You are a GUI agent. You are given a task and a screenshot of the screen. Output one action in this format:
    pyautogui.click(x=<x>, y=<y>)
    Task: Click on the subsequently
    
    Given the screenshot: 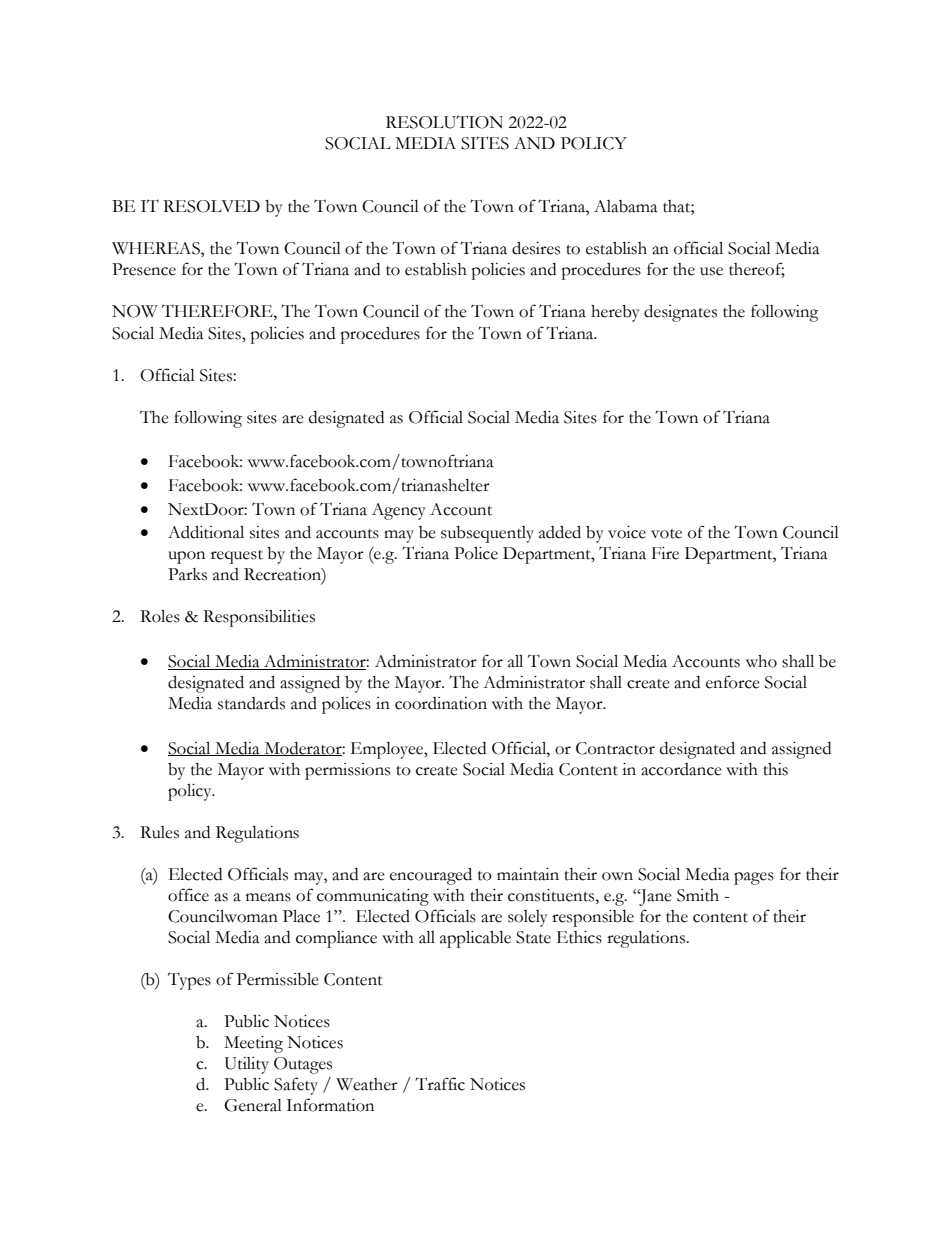 What is the action you would take?
    pyautogui.click(x=487, y=534)
